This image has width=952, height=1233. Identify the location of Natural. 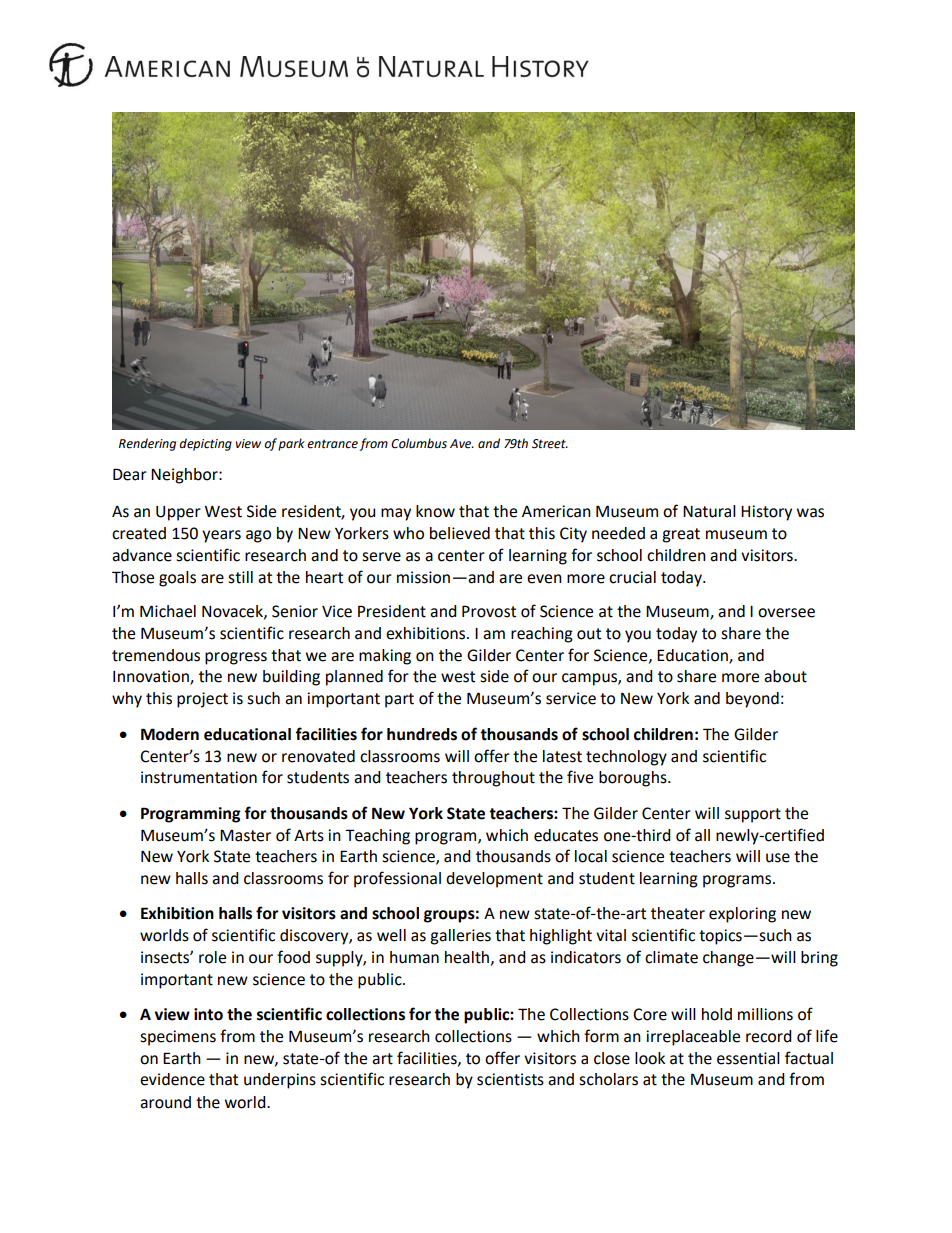
(709, 511).
